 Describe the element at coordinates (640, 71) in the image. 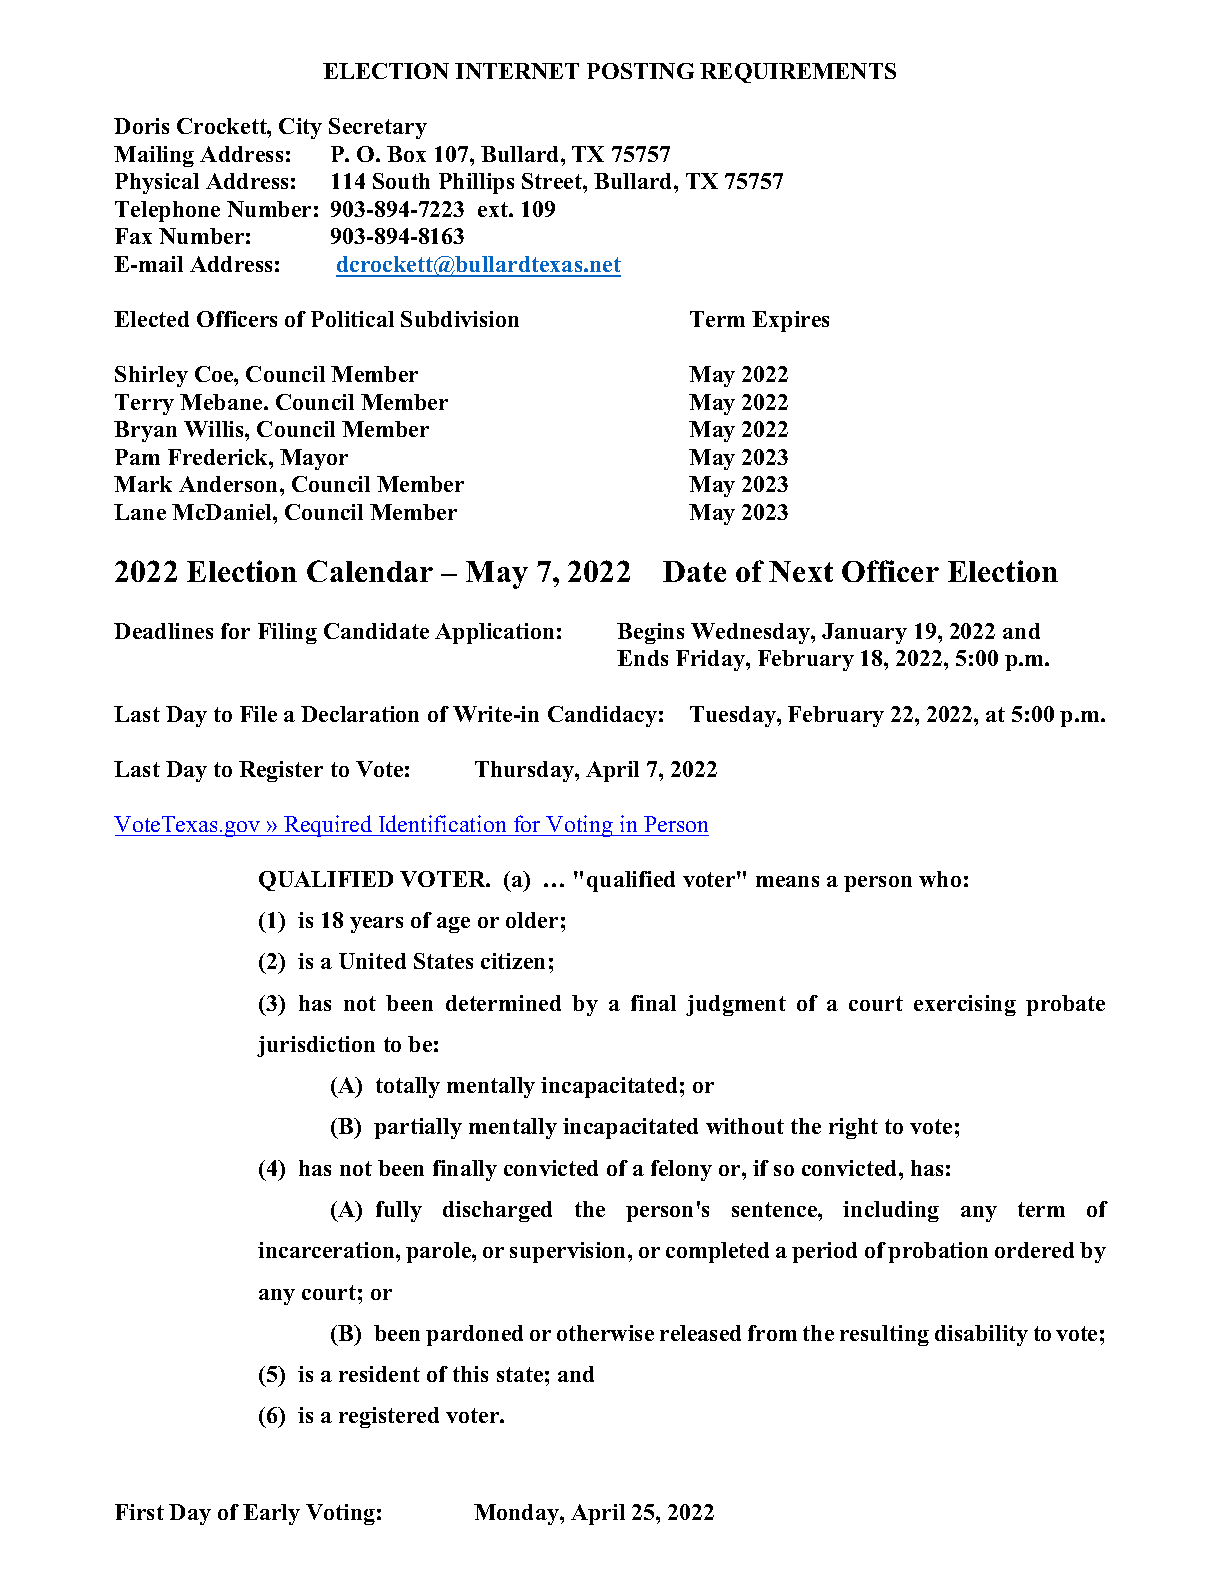

I see `POSTING` at that location.
